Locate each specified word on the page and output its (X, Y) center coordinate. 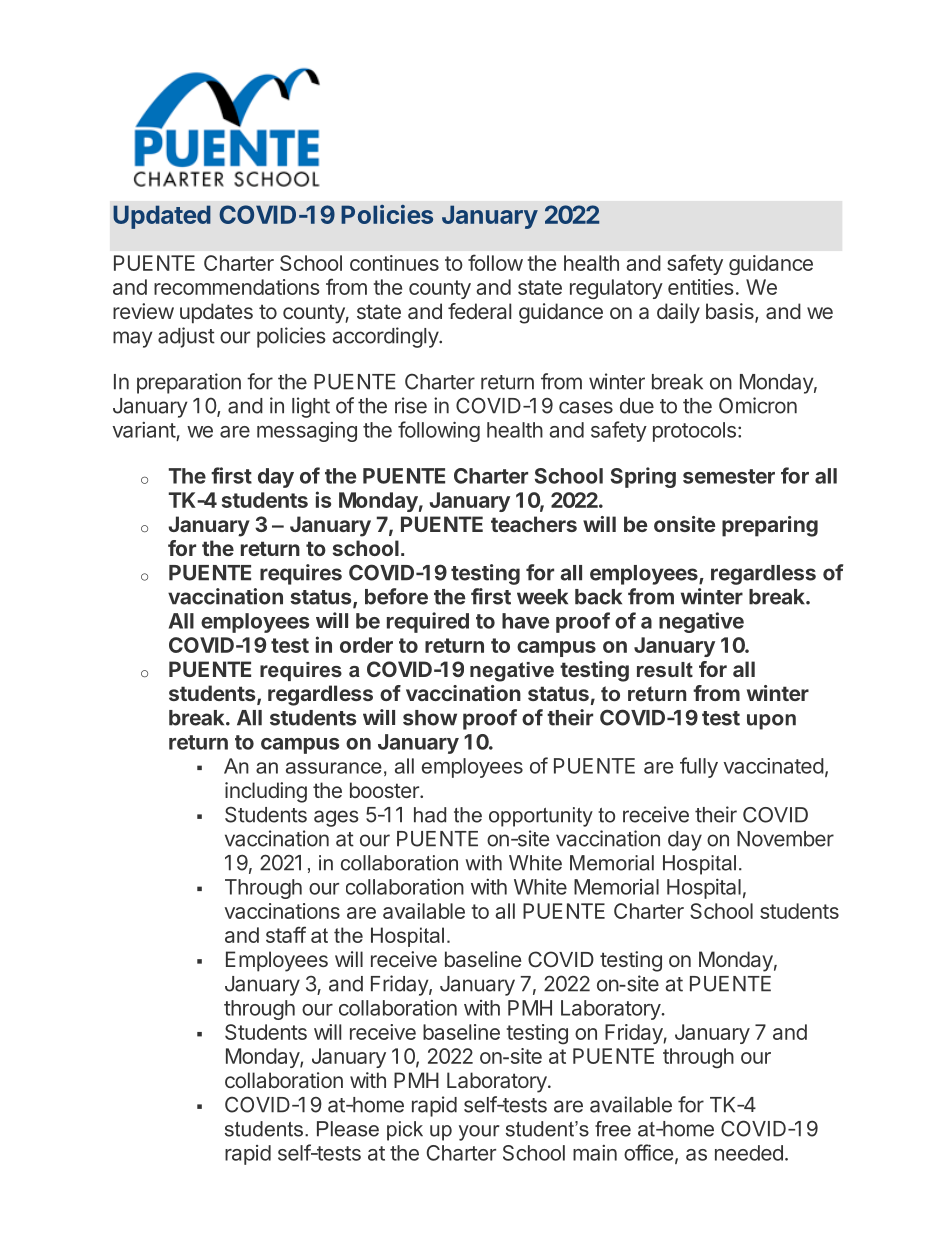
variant (144, 430)
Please (348, 1129)
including (266, 792)
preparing (770, 526)
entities (701, 287)
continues (394, 263)
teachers (534, 524)
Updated (162, 217)
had (430, 815)
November (785, 839)
